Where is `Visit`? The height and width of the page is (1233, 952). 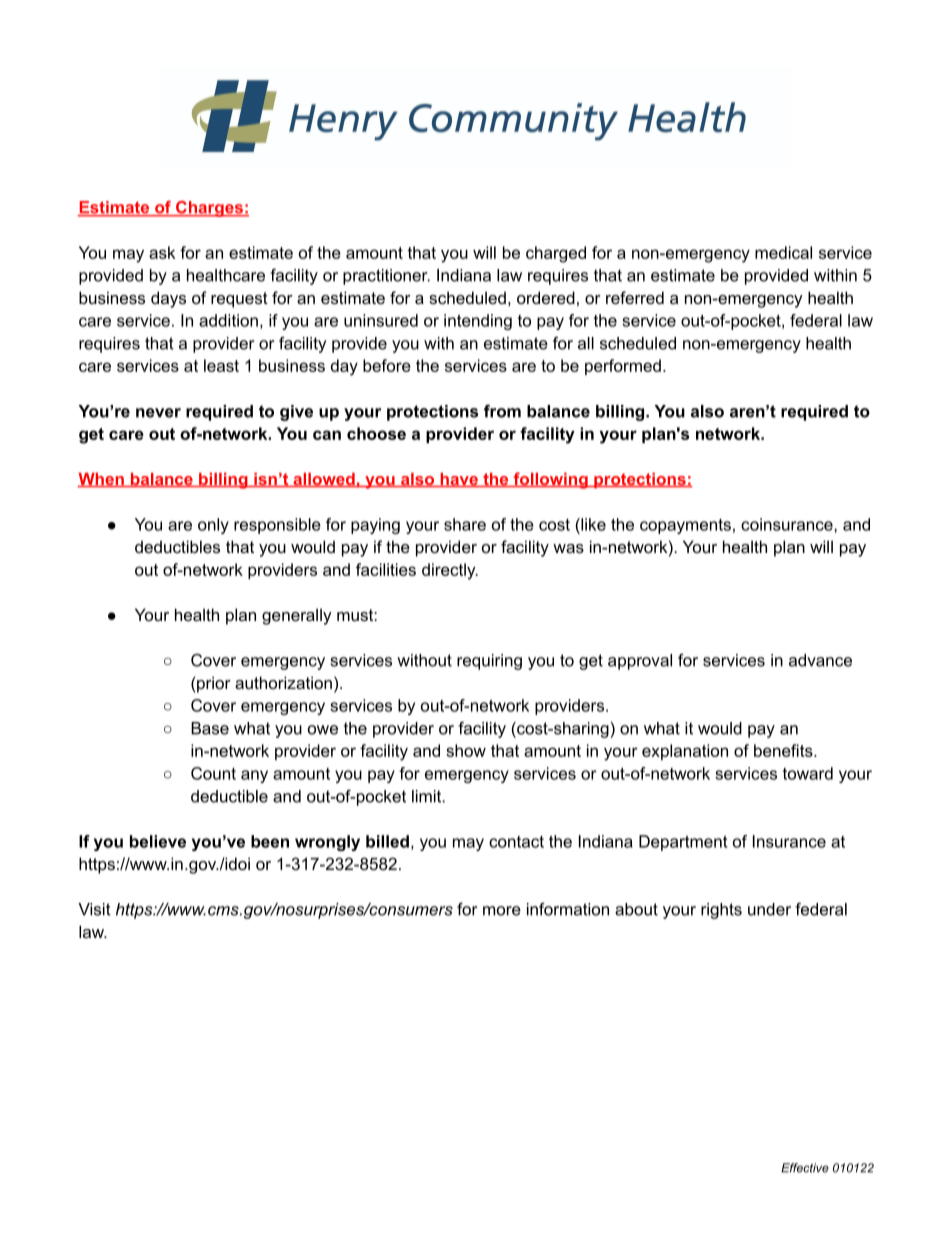 Visit is located at coordinates (94, 909).
